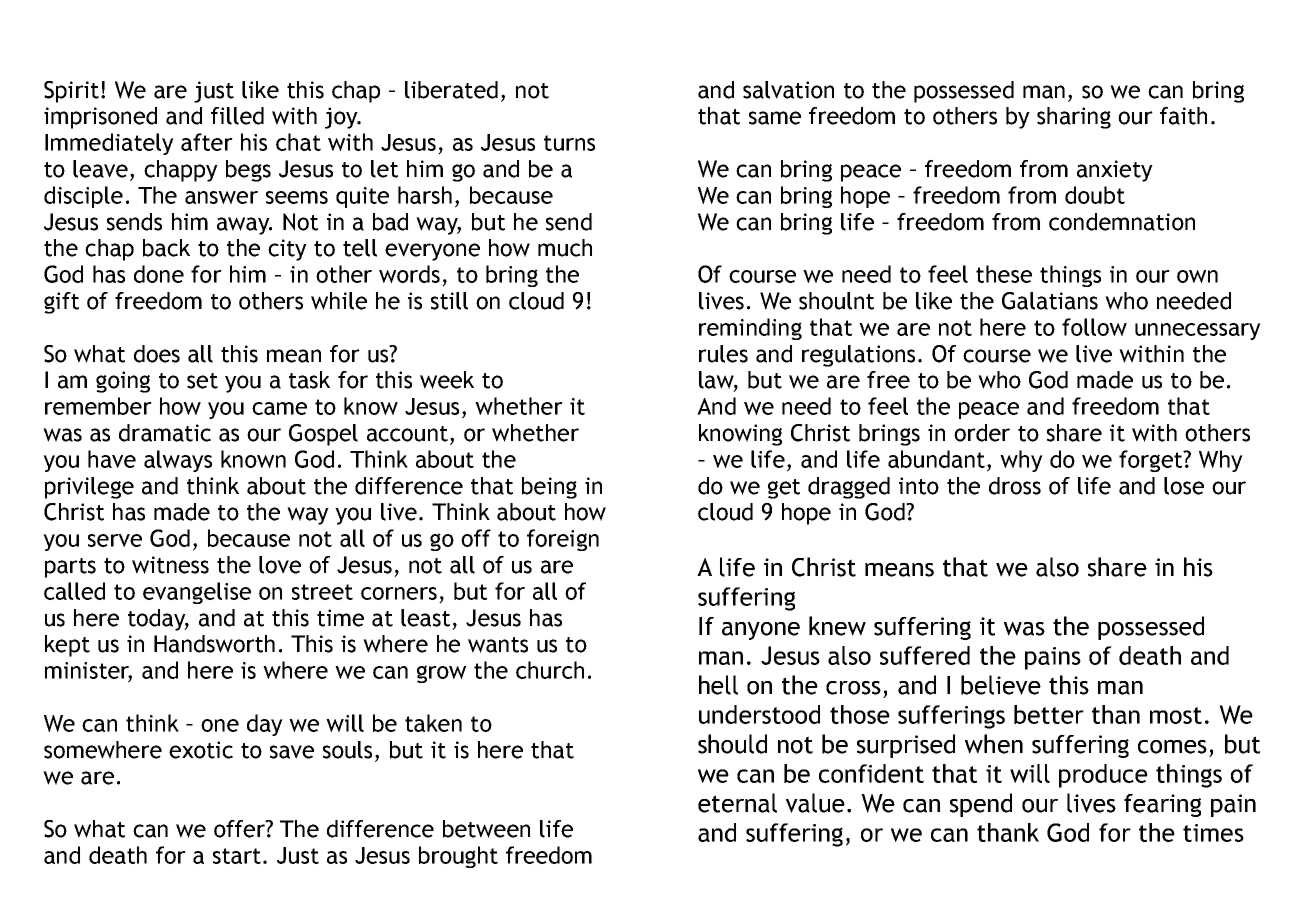 Image resolution: width=1308 pixels, height=924 pixels. I want to click on turns, so click(569, 143).
